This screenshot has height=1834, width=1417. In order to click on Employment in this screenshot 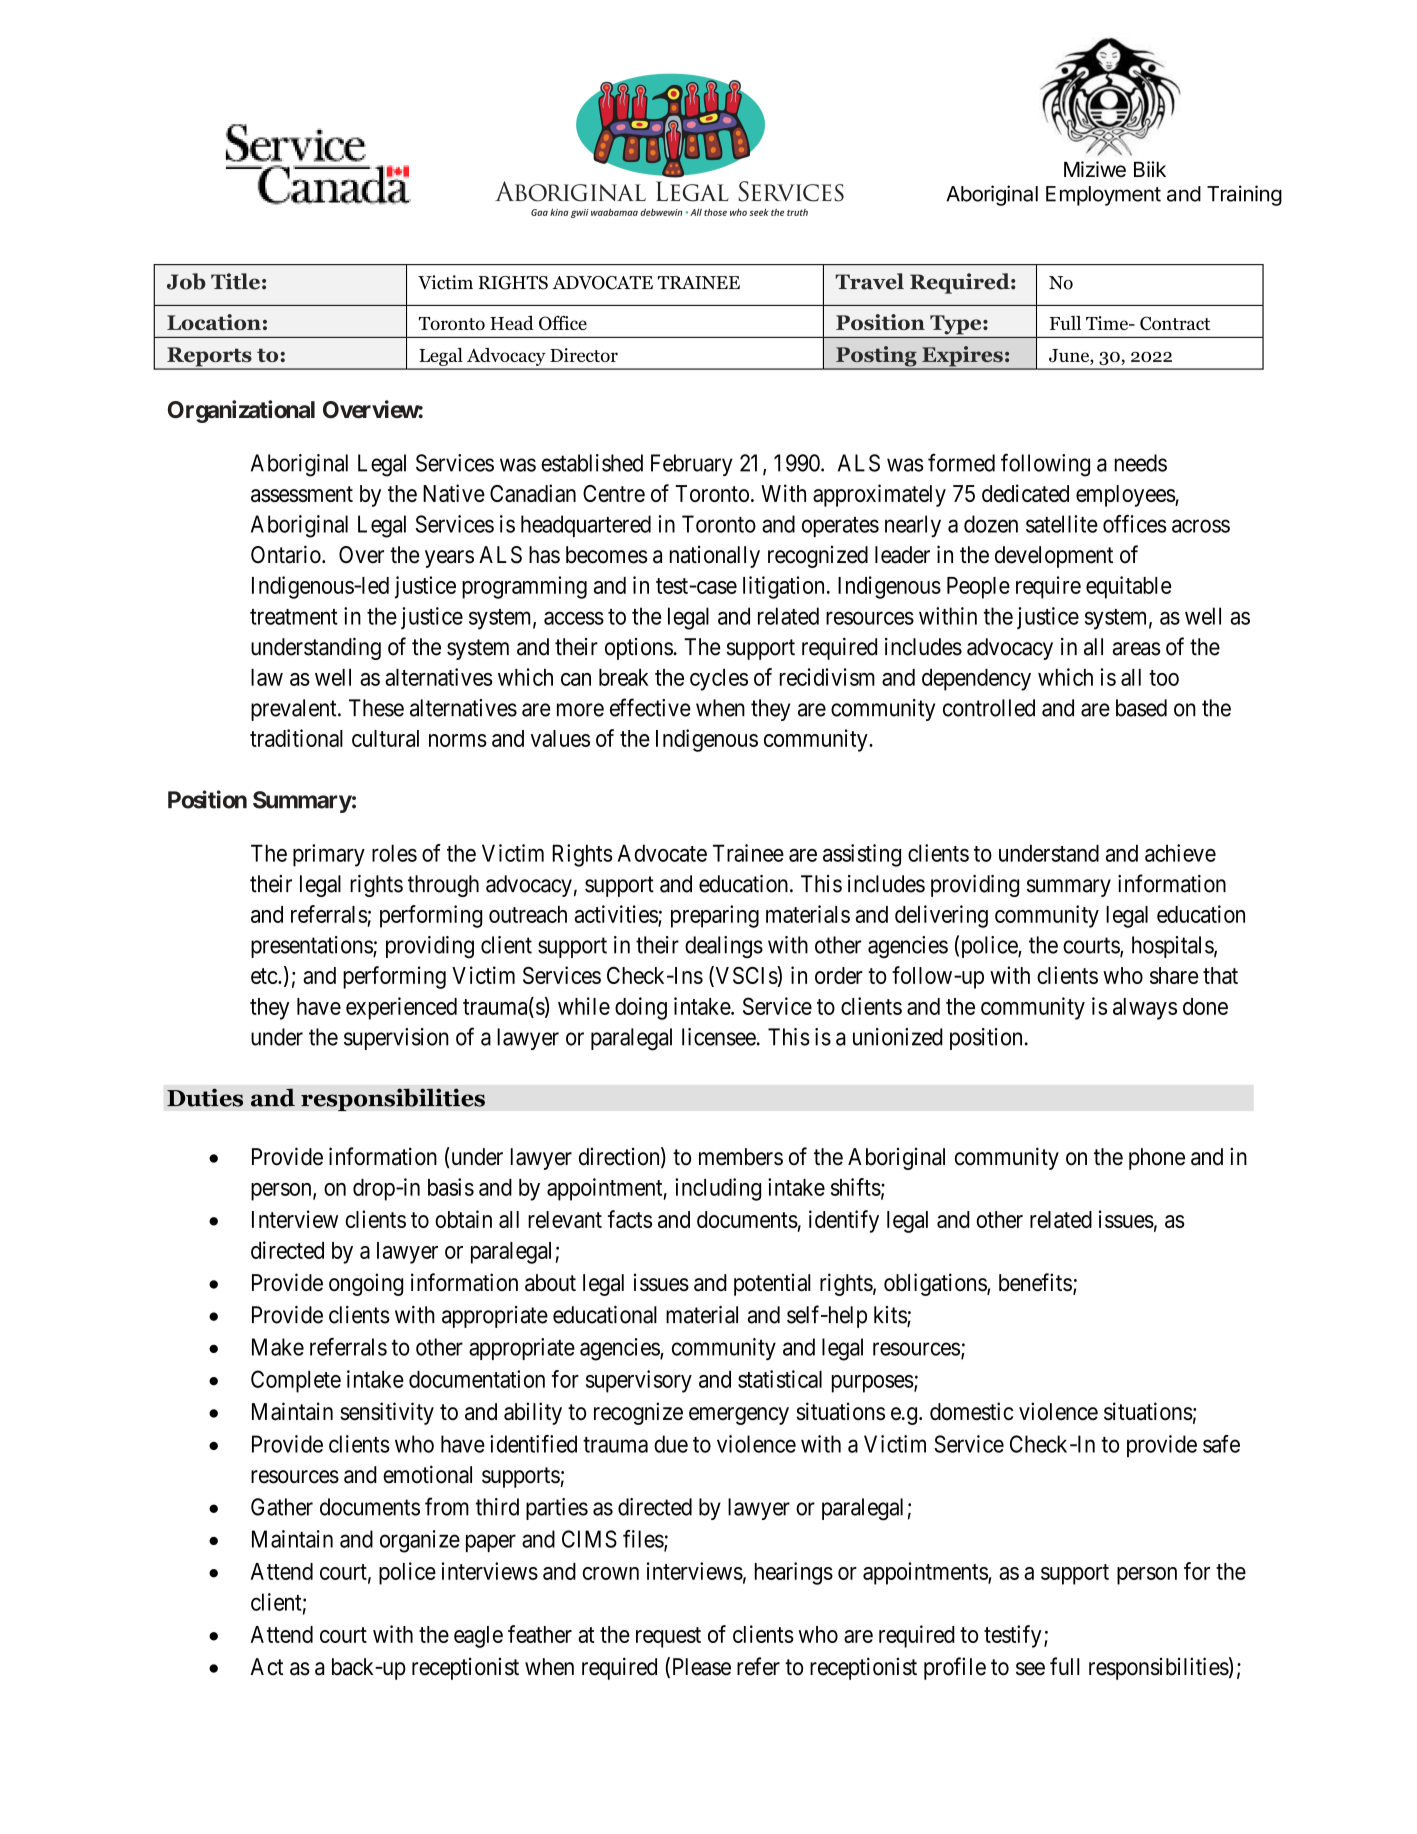, I will do `click(1103, 196)`.
